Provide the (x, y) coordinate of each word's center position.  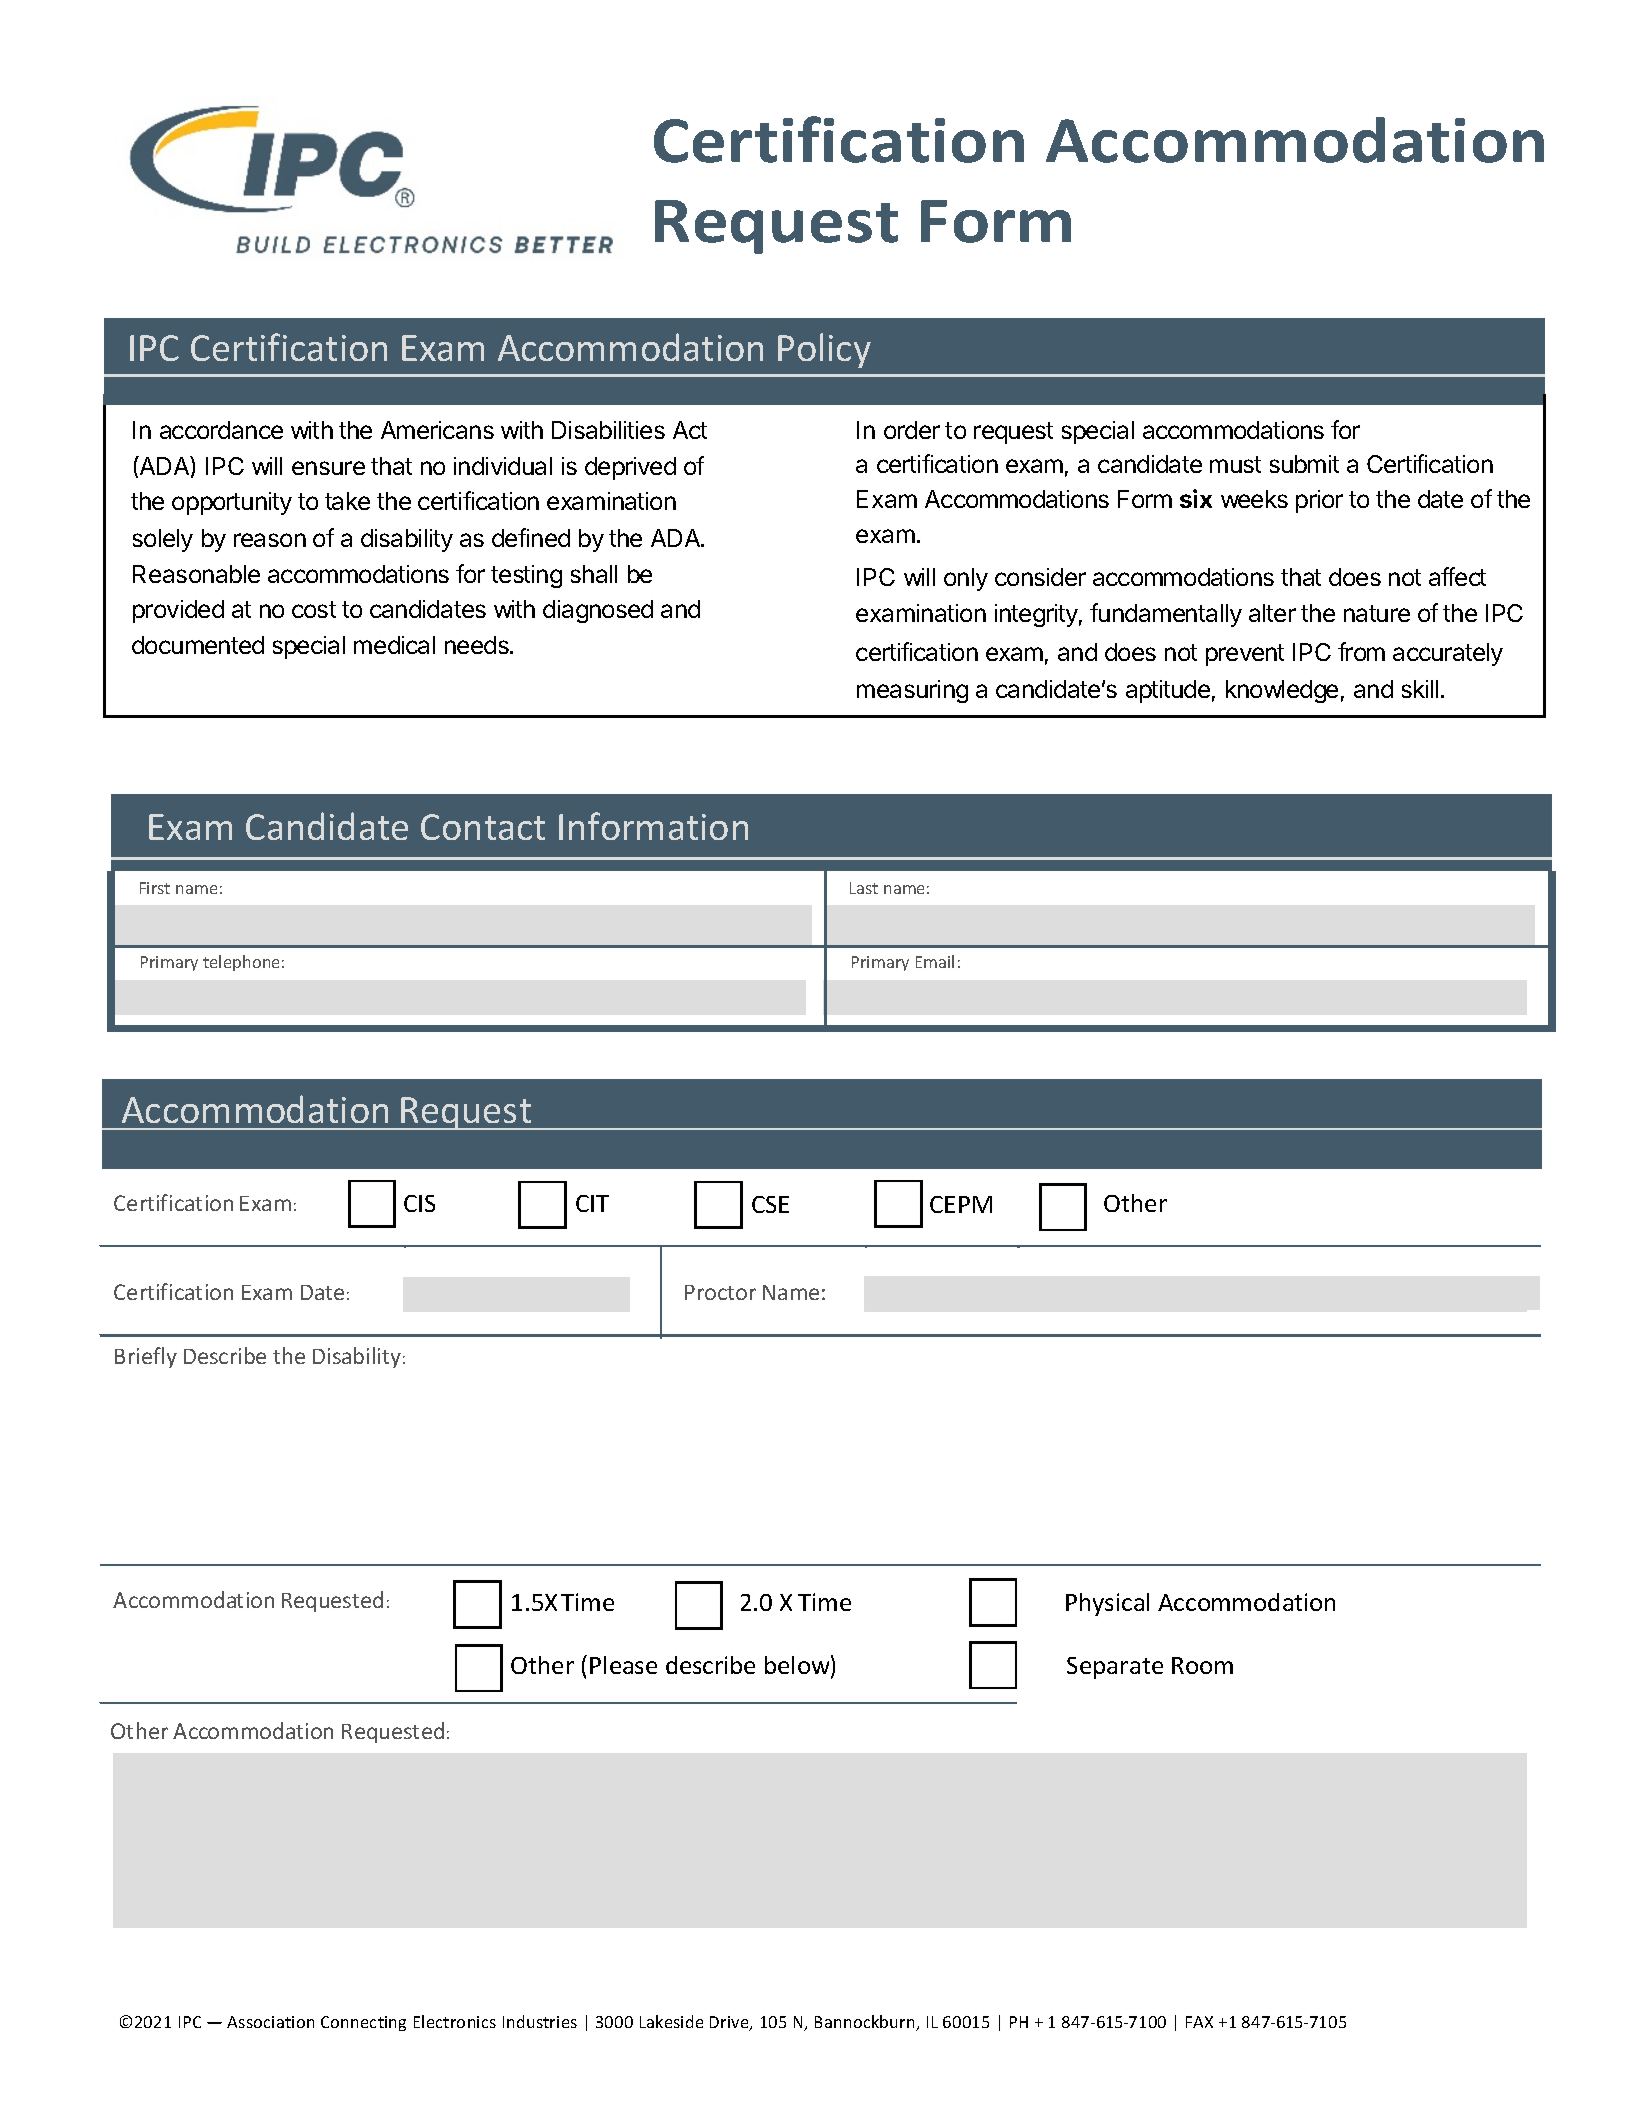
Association (270, 2022)
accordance (221, 430)
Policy (824, 350)
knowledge (1282, 691)
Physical (1107, 1604)
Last (864, 888)
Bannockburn (866, 2023)
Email (935, 961)
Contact (483, 827)
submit (1304, 464)
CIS (419, 1203)
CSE (770, 1204)
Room (1202, 1665)
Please (623, 1665)
